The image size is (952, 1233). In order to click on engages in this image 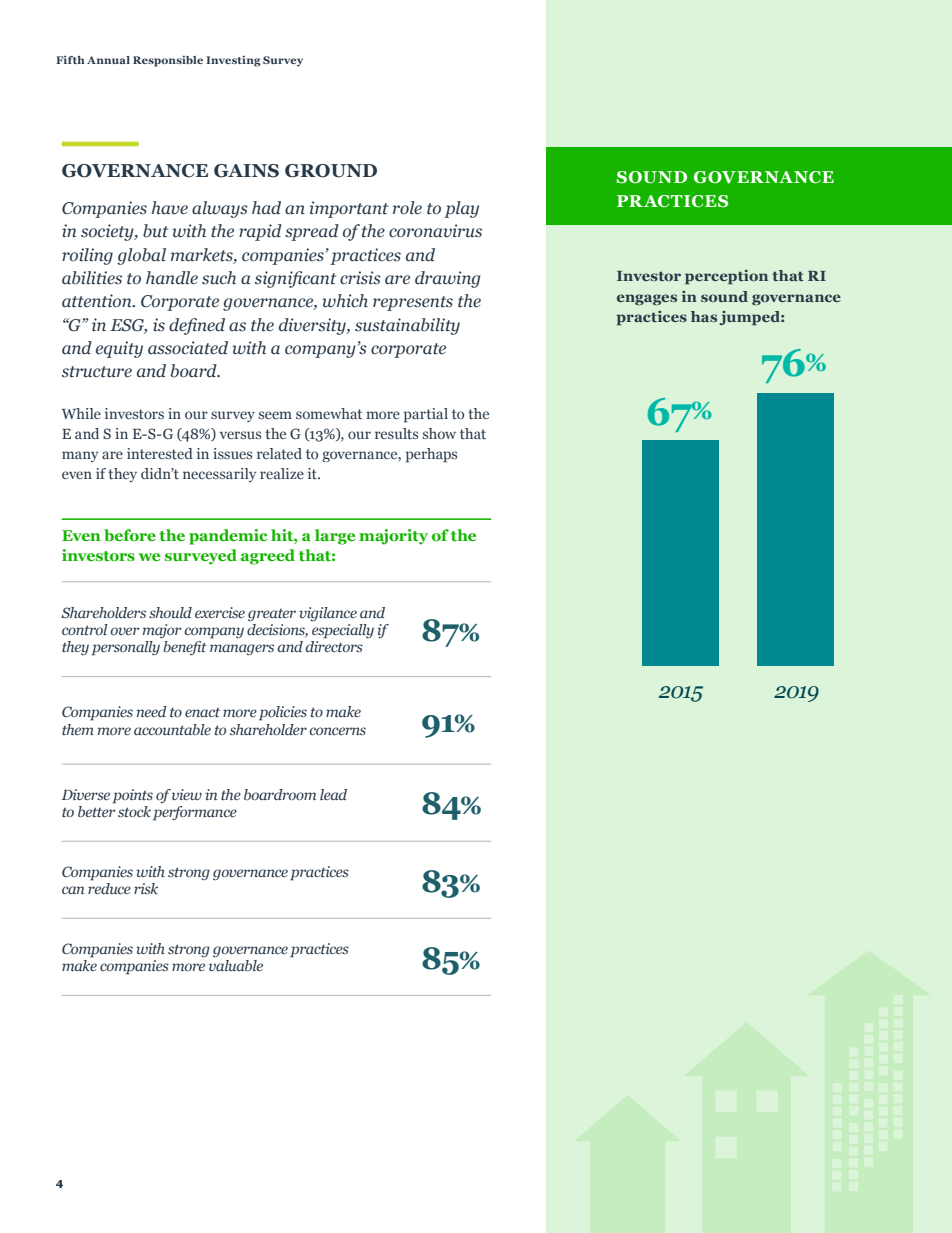, I will do `click(647, 299)`.
